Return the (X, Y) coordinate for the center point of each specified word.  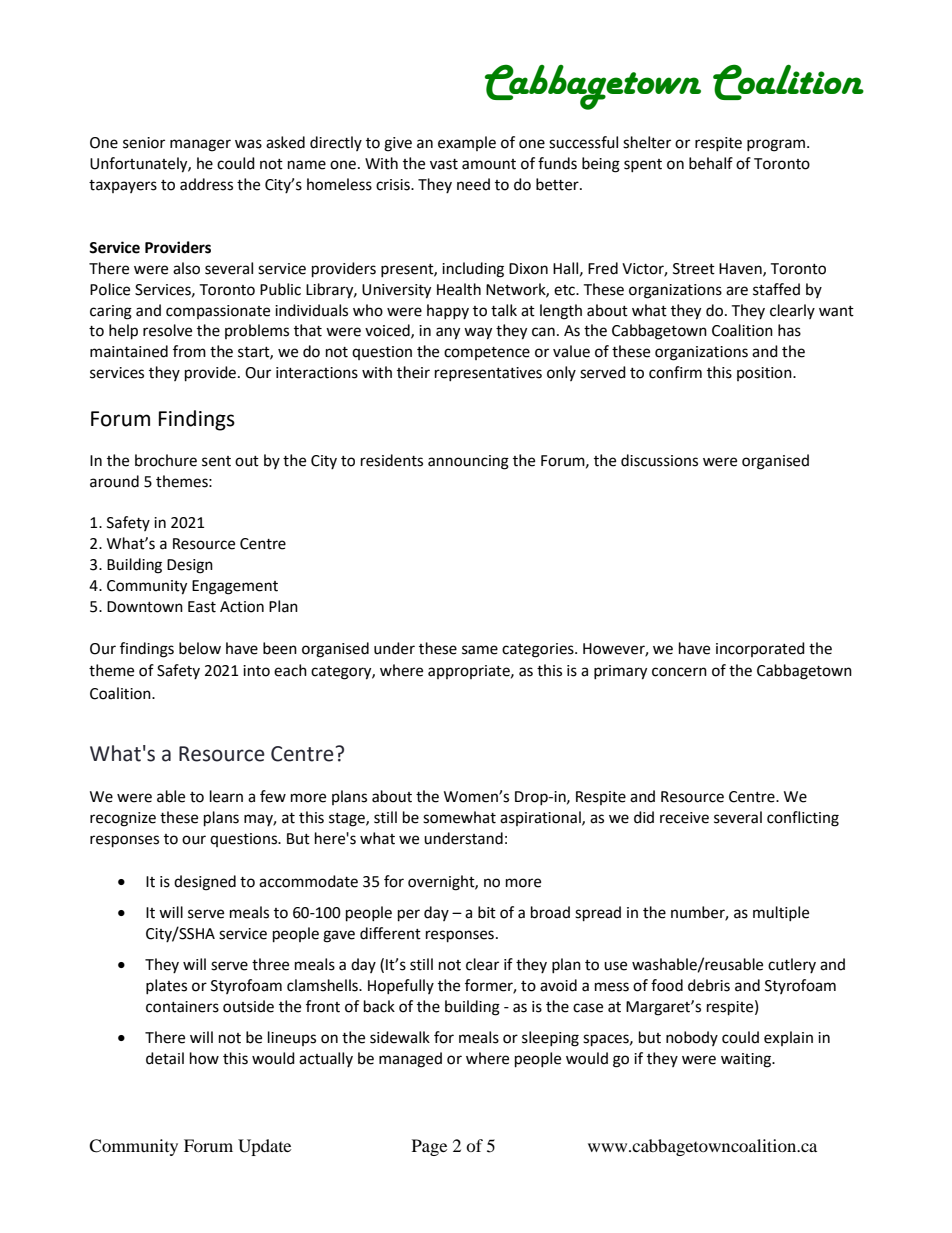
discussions (659, 460)
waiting (747, 1060)
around (114, 481)
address (206, 184)
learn (226, 796)
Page (429, 1147)
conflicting (803, 819)
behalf (711, 163)
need (473, 184)
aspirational (541, 818)
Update (264, 1147)
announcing (468, 462)
